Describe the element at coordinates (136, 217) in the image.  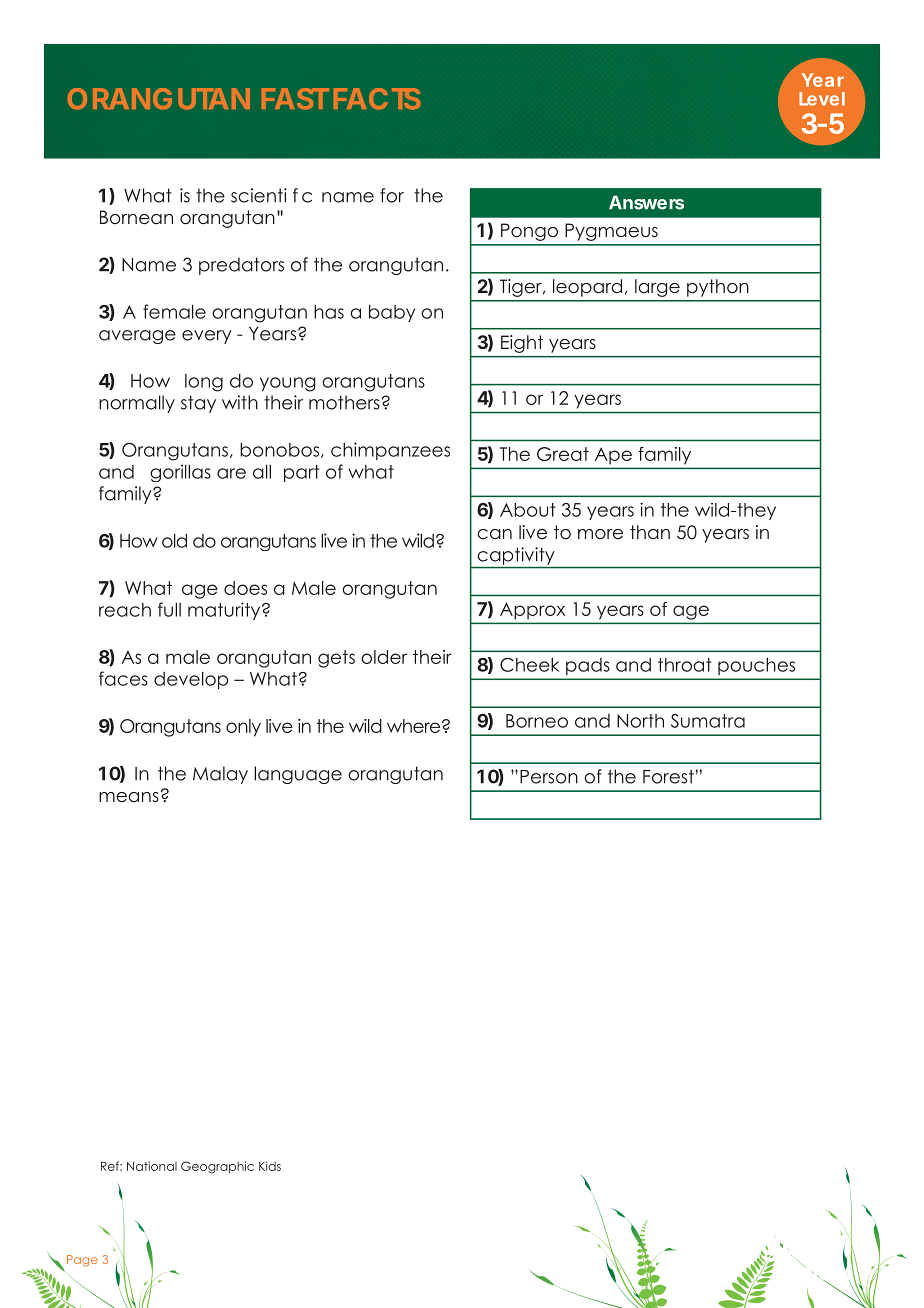
I see `Bornean` at that location.
